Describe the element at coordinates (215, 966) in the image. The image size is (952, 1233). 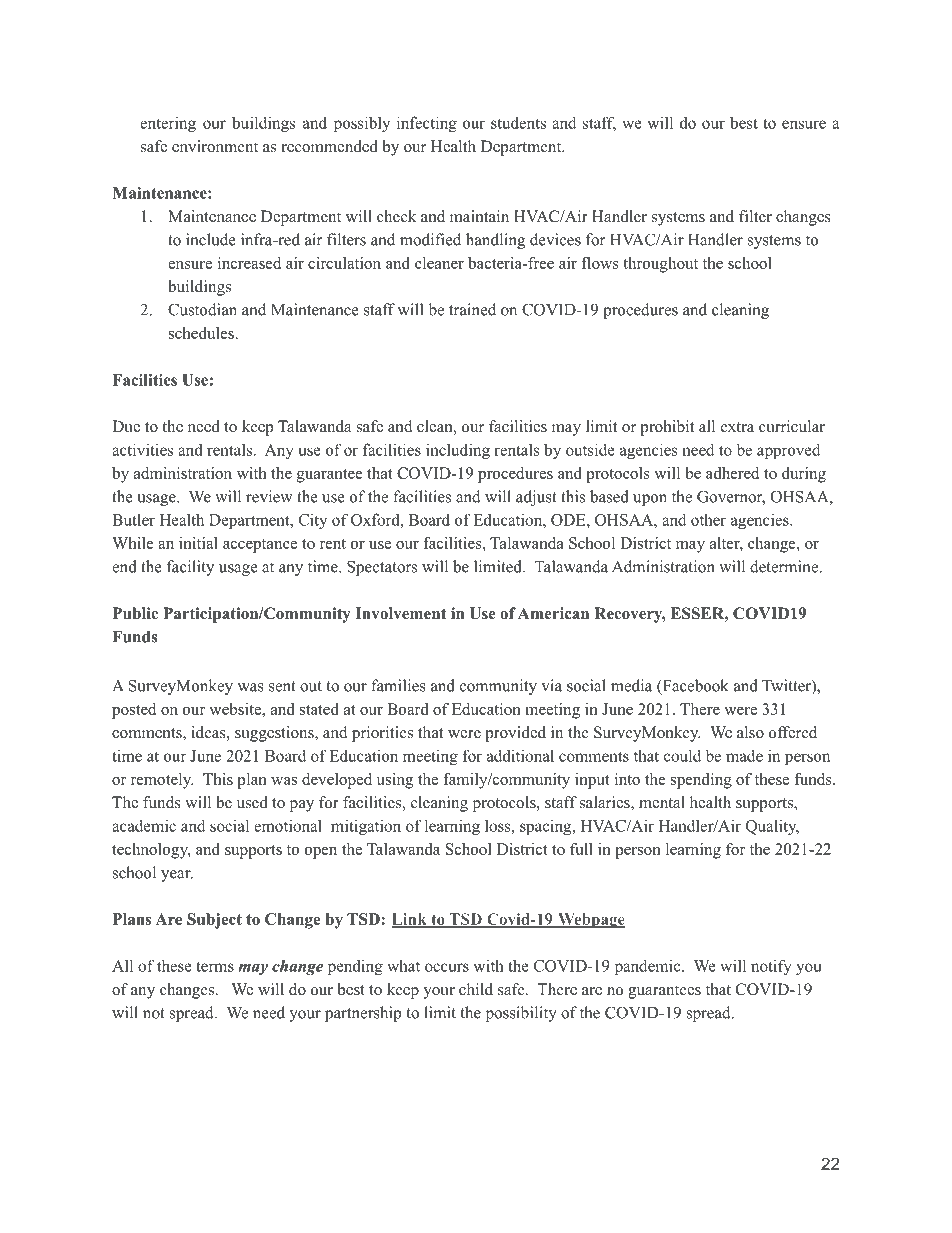
I see `terms` at that location.
